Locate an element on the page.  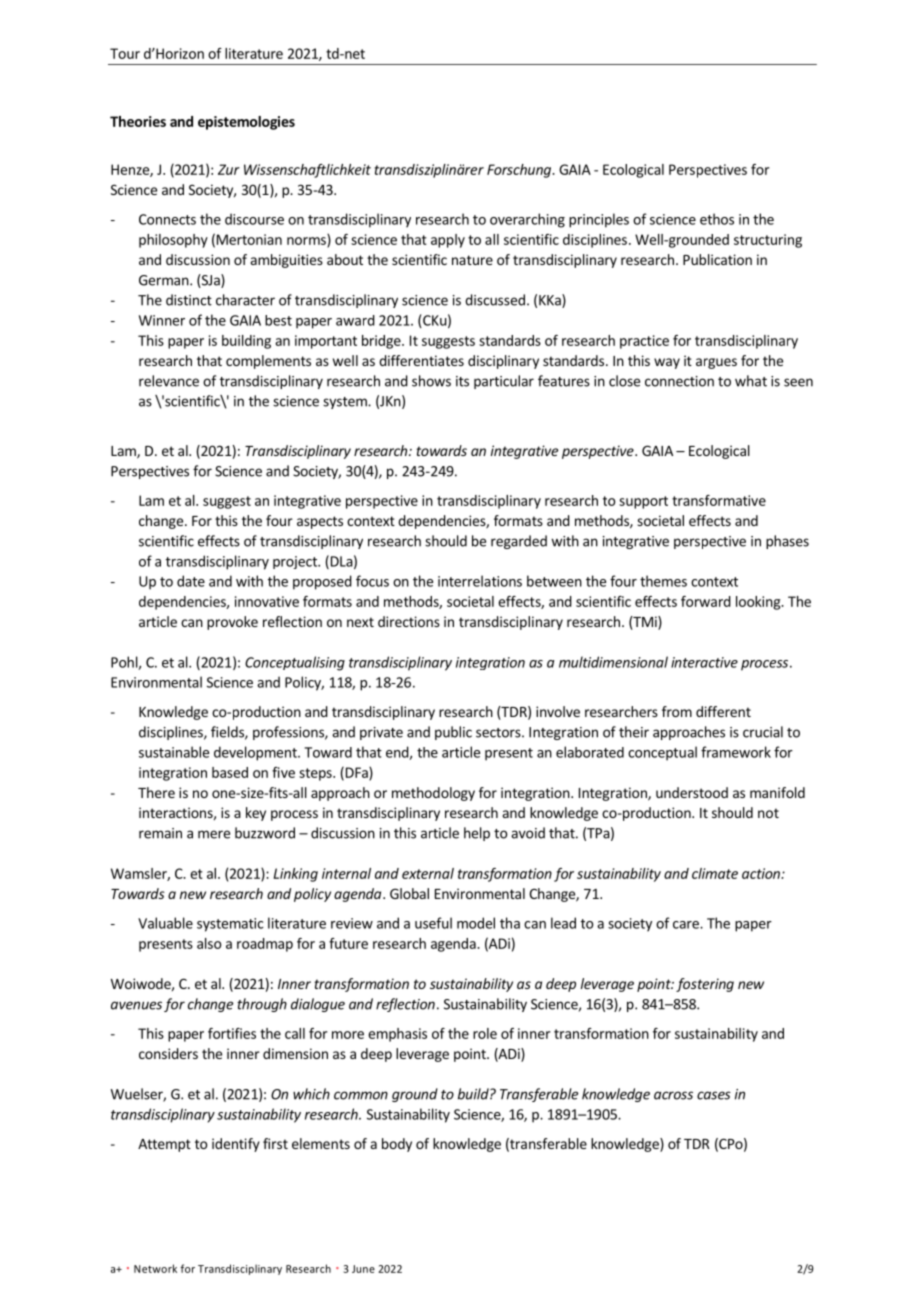
regarded is located at coordinates (519, 542).
